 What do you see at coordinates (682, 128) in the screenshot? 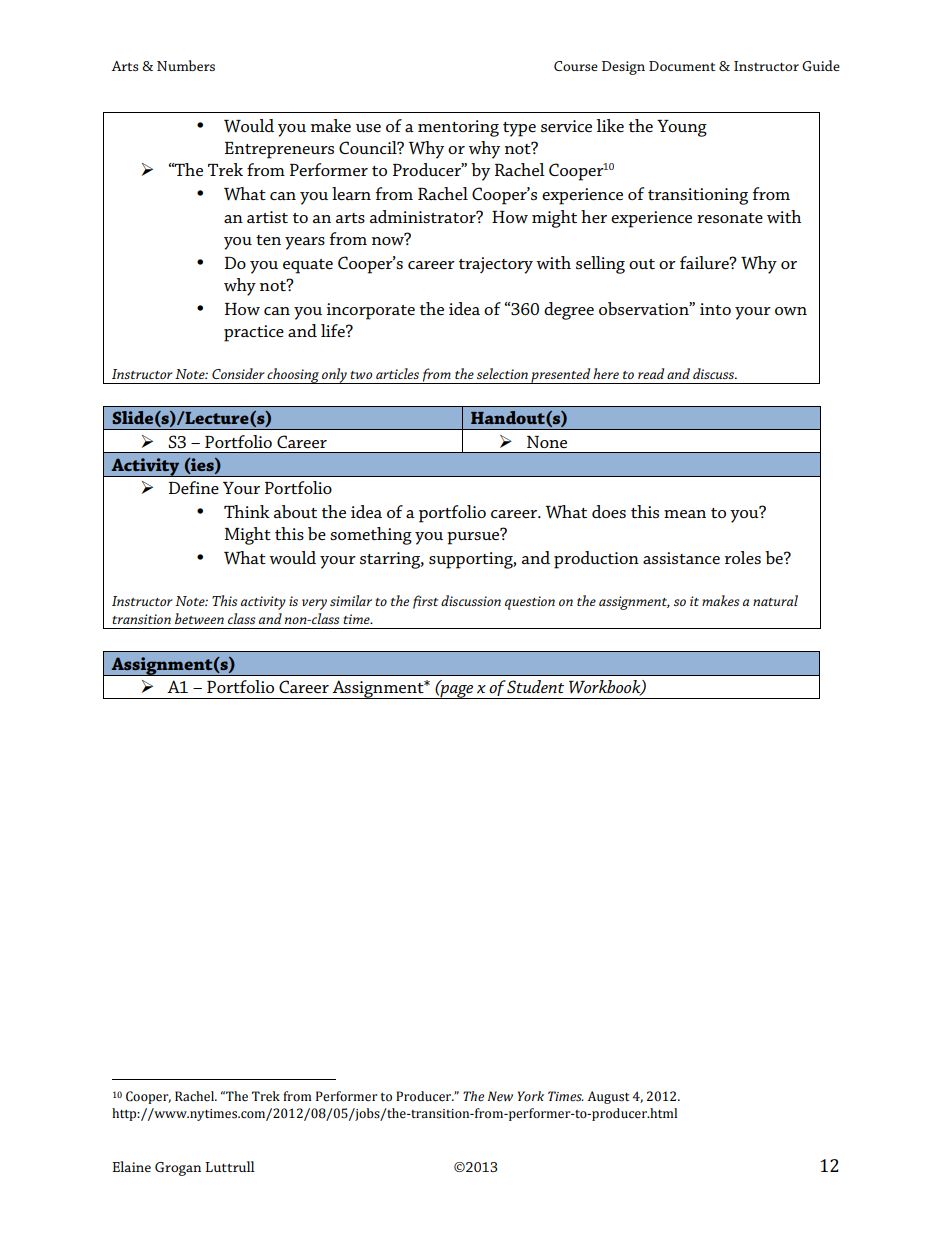
I see `Young` at bounding box center [682, 128].
